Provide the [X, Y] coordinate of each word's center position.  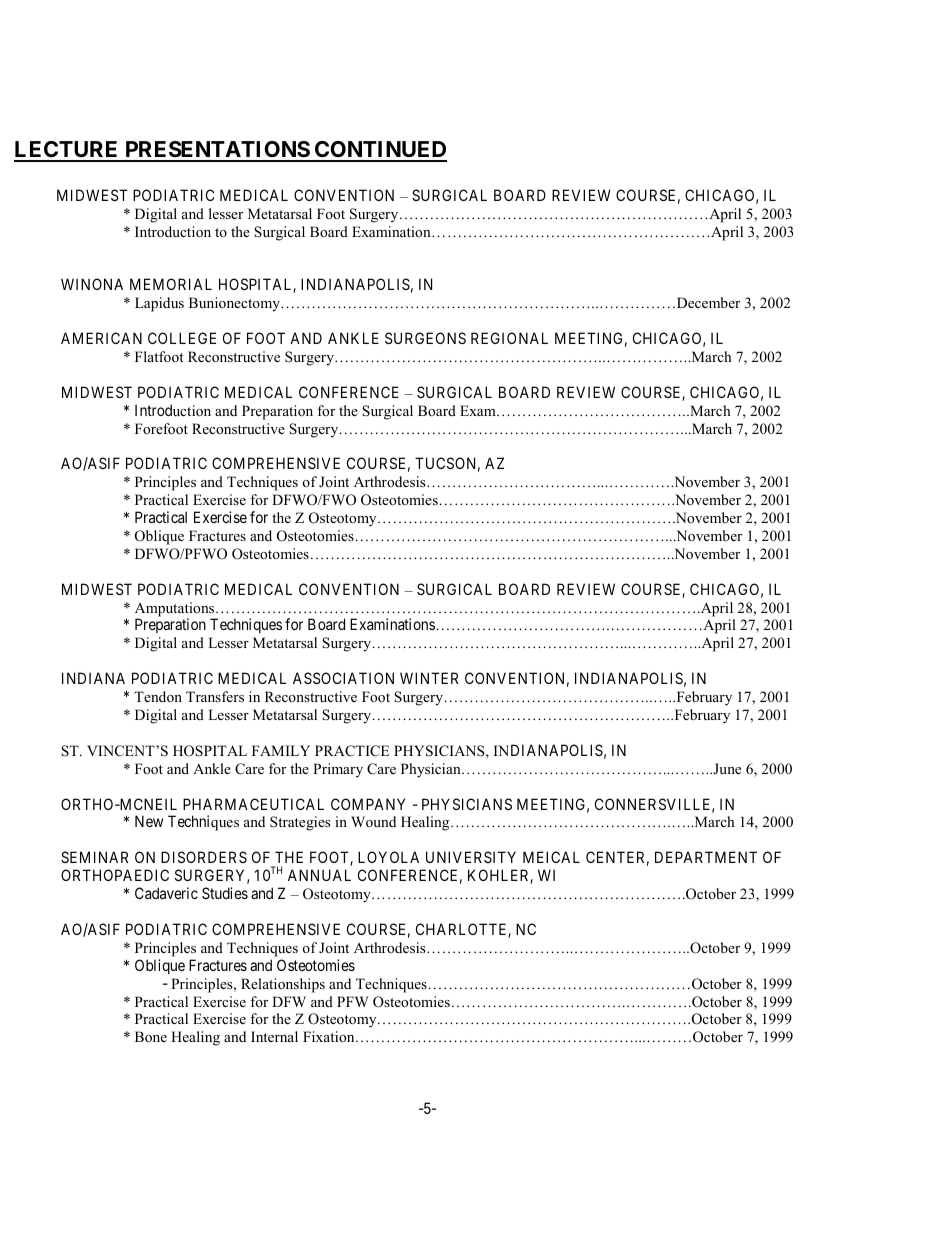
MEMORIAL [171, 284]
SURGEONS [425, 338]
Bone [151, 1036]
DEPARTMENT [706, 857]
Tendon [158, 696]
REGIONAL [509, 338]
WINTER [429, 678]
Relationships [283, 985]
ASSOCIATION [343, 678]
